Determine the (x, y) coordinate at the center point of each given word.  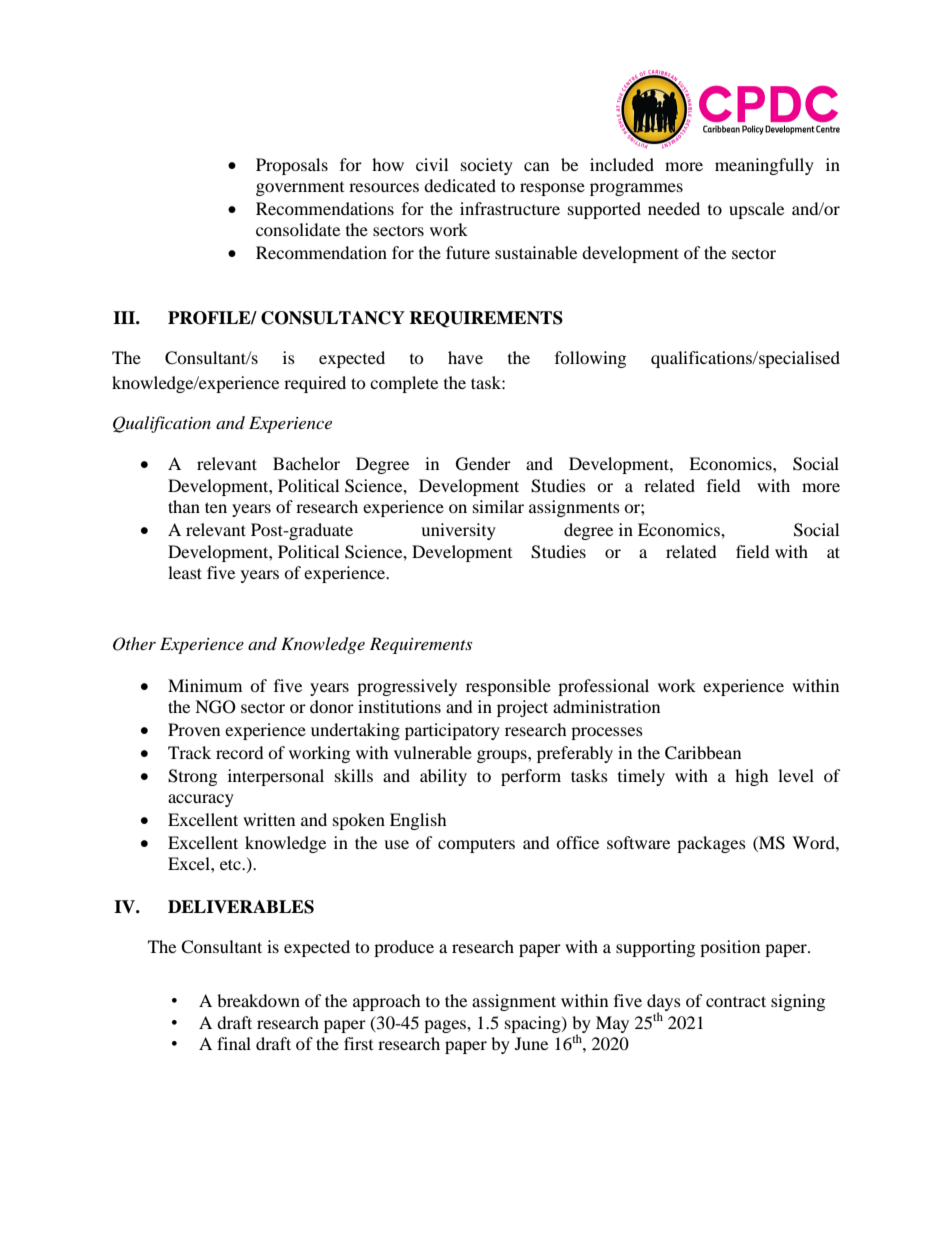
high (752, 777)
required (315, 384)
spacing (534, 1024)
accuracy (201, 800)
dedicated (460, 185)
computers (476, 845)
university (458, 531)
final (234, 1043)
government (300, 189)
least (185, 572)
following (590, 359)
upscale (756, 210)
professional (603, 687)
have (465, 357)
